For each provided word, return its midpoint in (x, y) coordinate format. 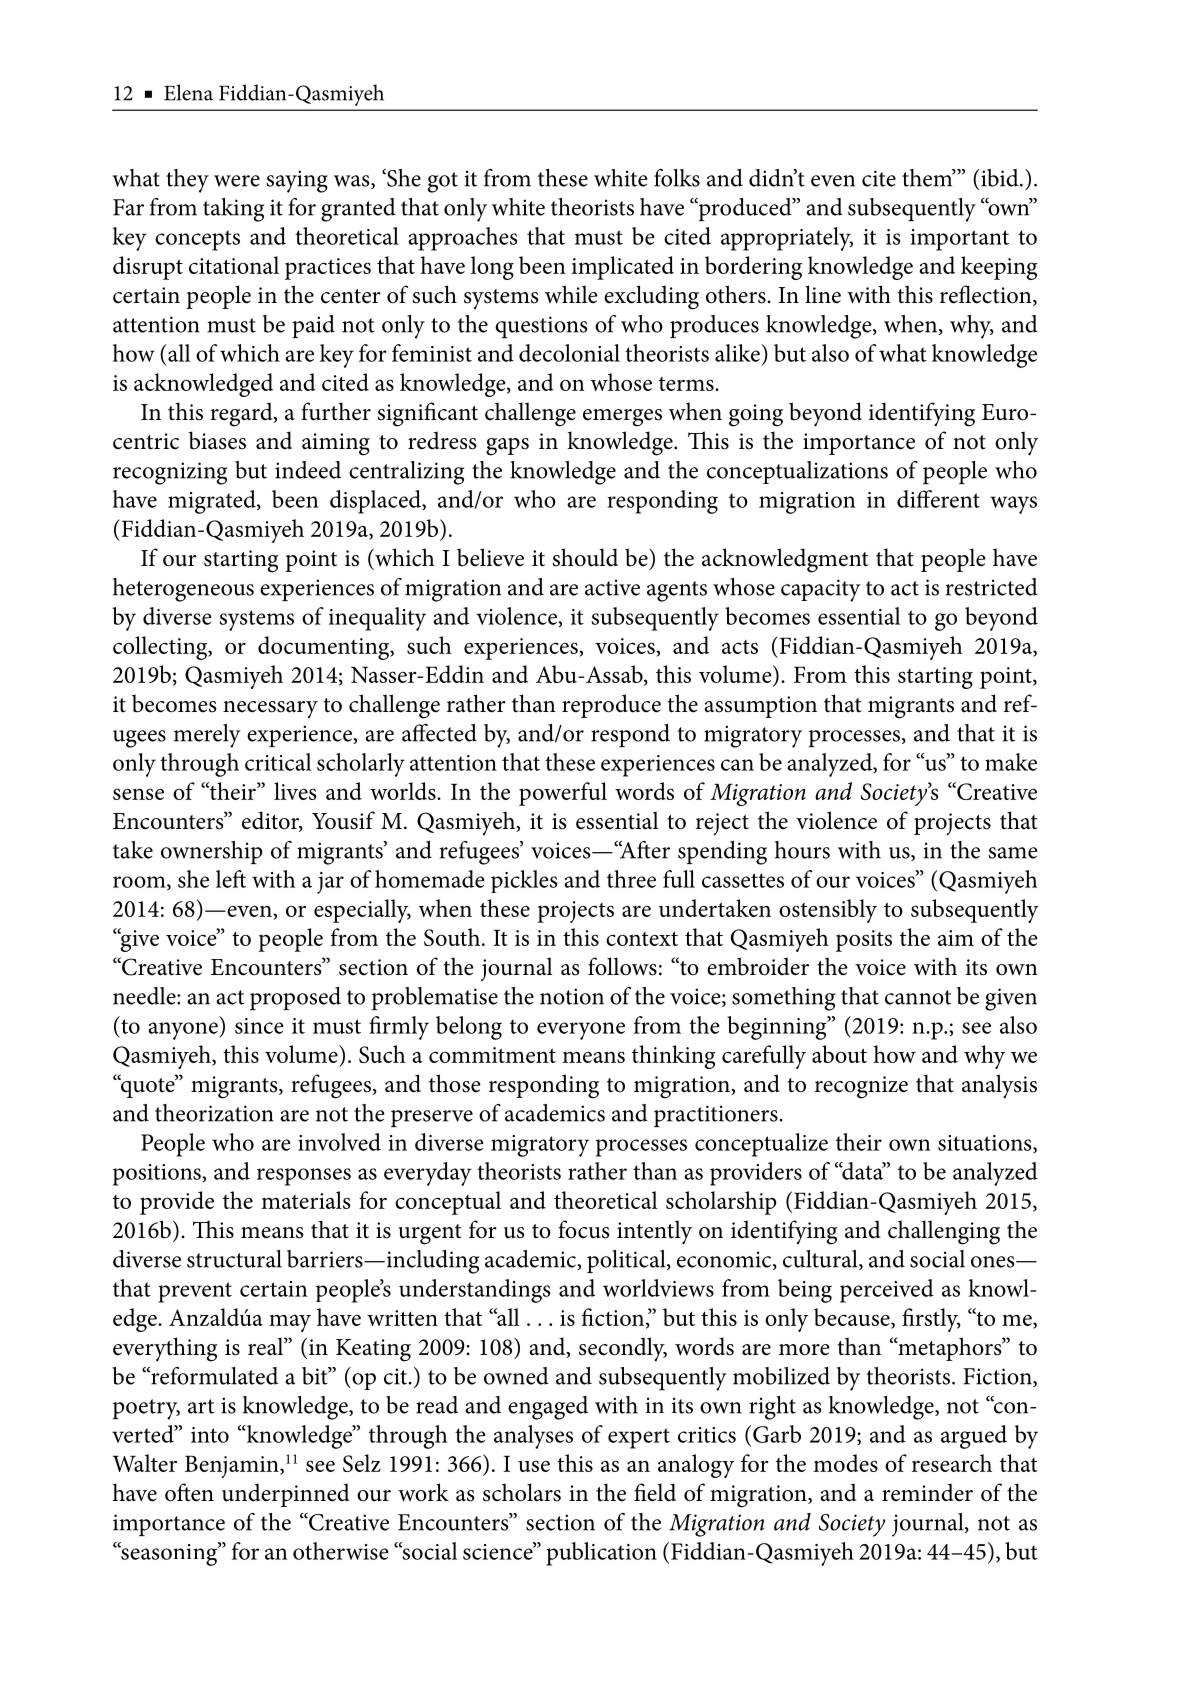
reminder (927, 1492)
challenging (944, 1232)
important (959, 240)
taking (233, 210)
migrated (213, 502)
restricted (992, 587)
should (585, 557)
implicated (623, 268)
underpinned (285, 1495)
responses (304, 1177)
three (631, 879)
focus (583, 1229)
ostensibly (828, 911)
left (231, 879)
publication (601, 1554)
